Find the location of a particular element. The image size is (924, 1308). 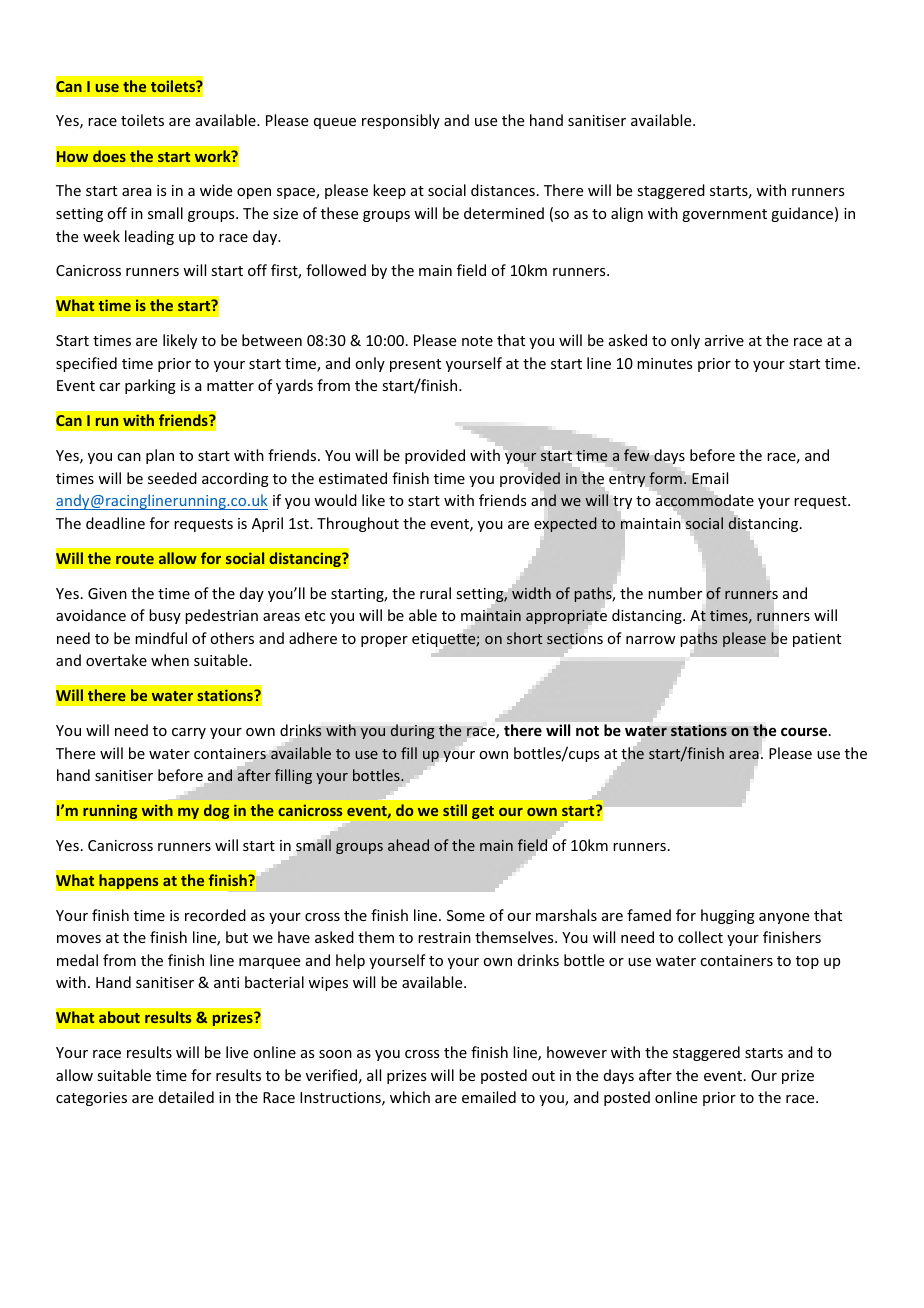

note is located at coordinates (477, 341).
